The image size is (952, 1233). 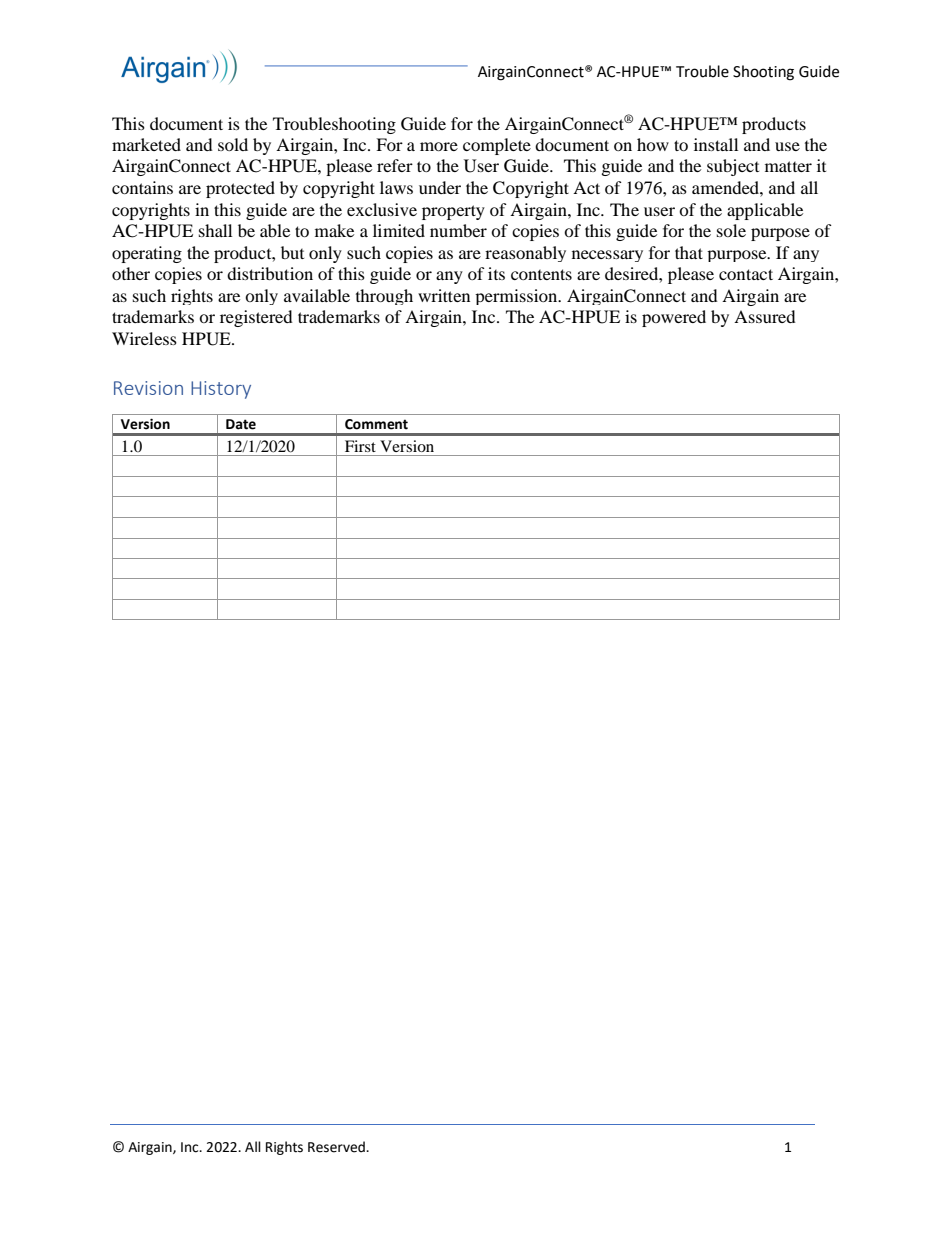 I want to click on subject, so click(x=733, y=167).
